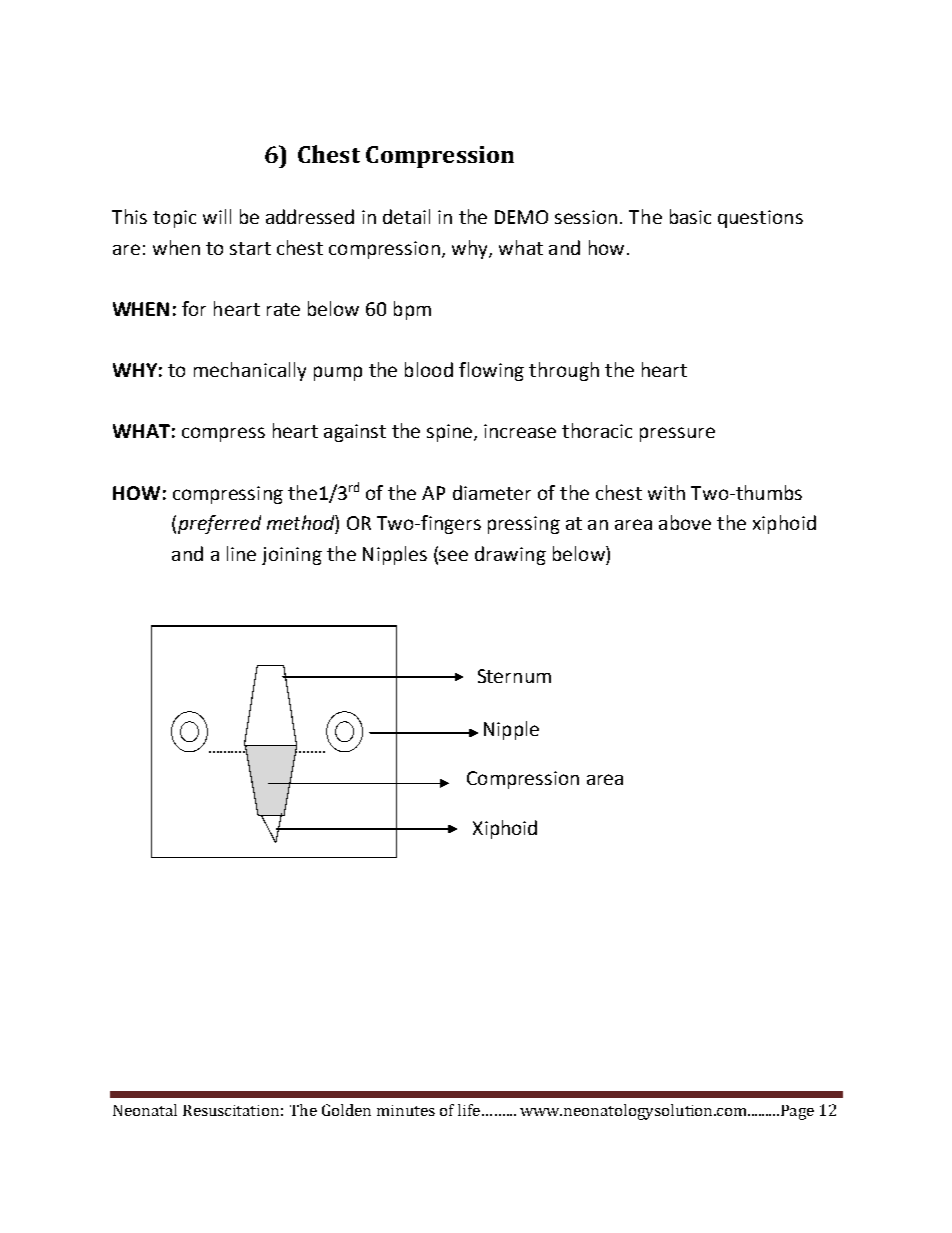  I want to click on minutes, so click(406, 1110).
